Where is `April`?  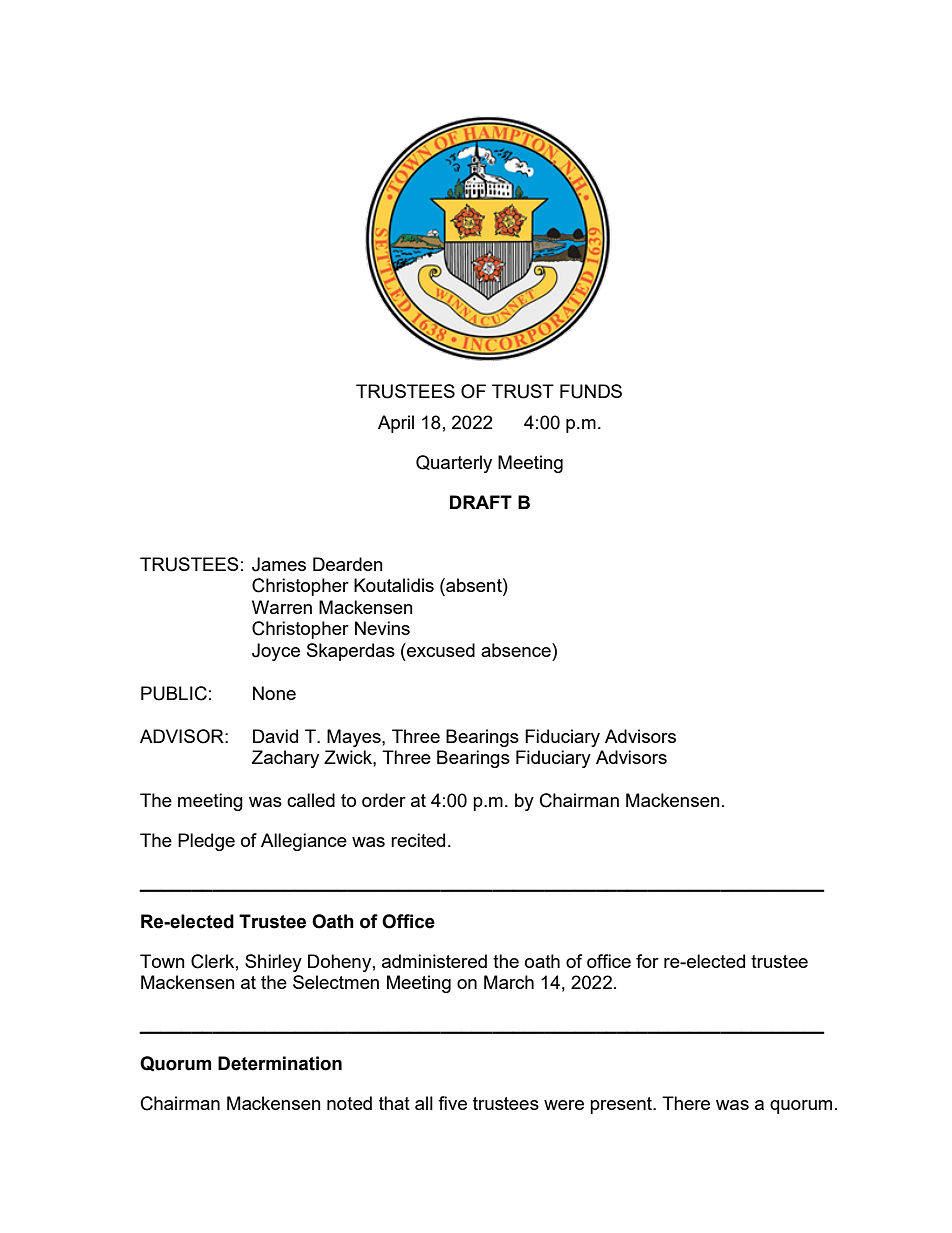
April is located at coordinates (396, 424).
